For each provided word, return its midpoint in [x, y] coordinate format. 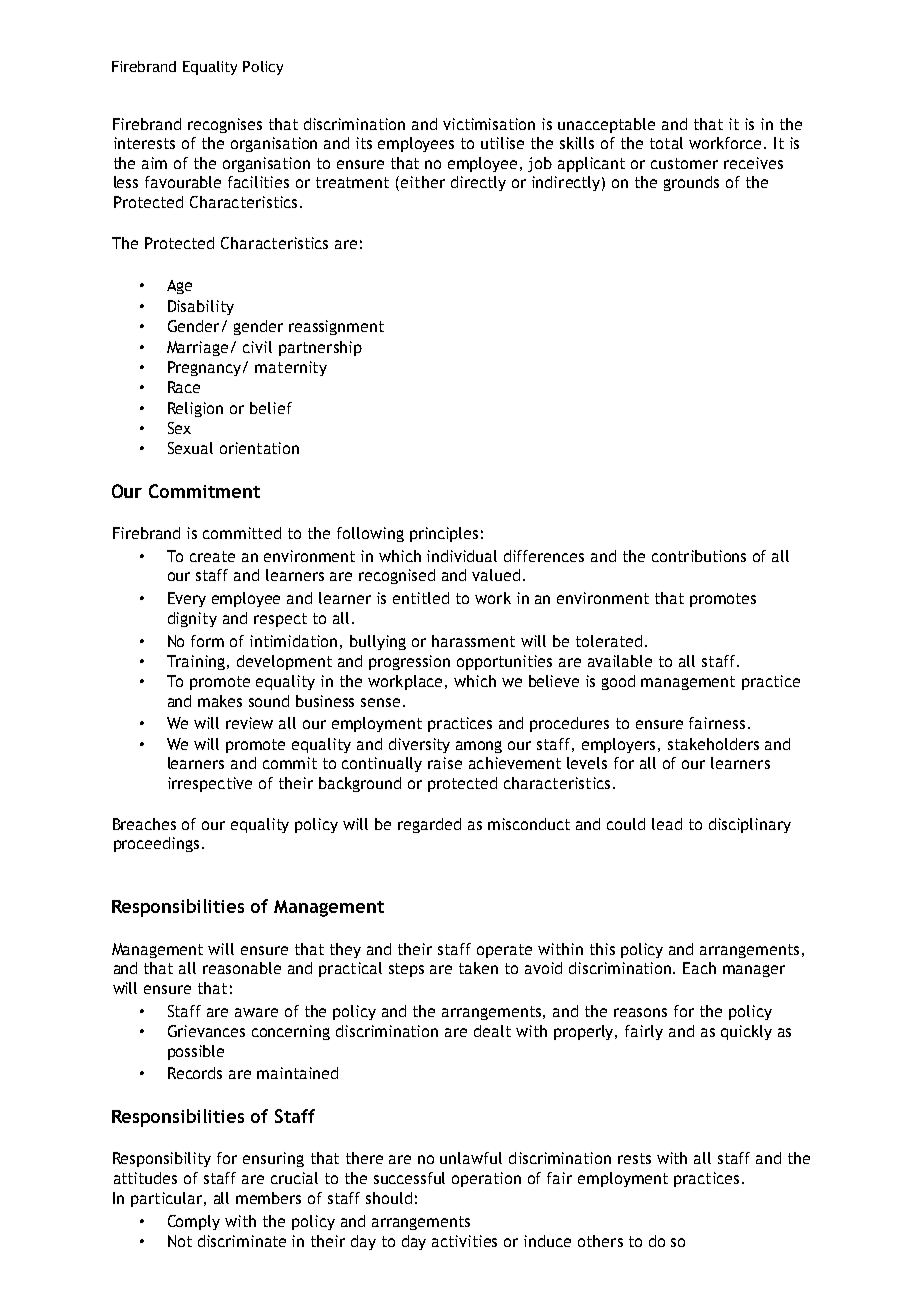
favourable [183, 182]
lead [667, 824]
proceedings [156, 844]
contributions [699, 556]
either [423, 182]
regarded [429, 825]
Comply [194, 1222]
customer [684, 163]
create [212, 556]
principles [444, 534]
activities [464, 1241]
